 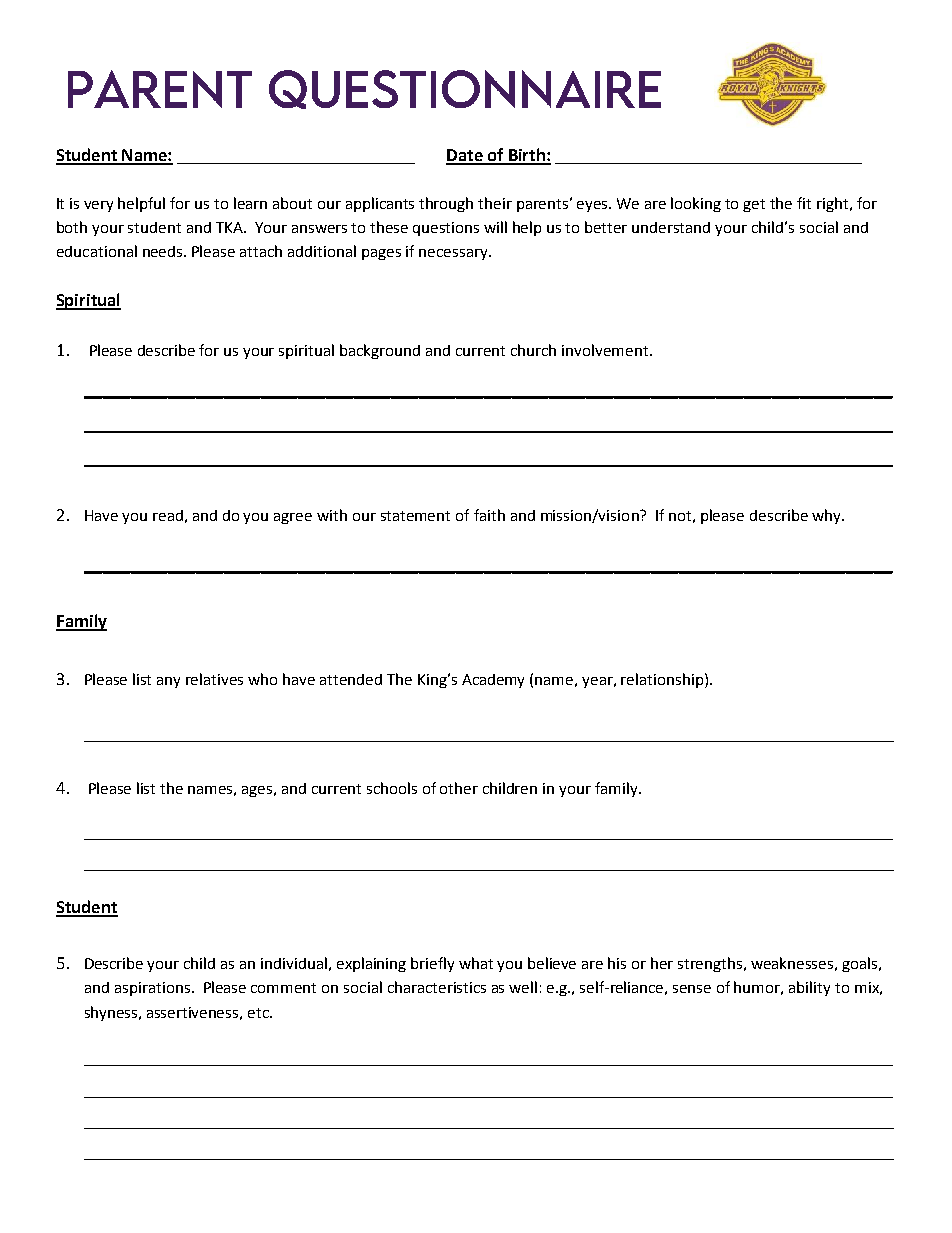 What do you see at coordinates (459, 788) in the document?
I see `other` at bounding box center [459, 788].
